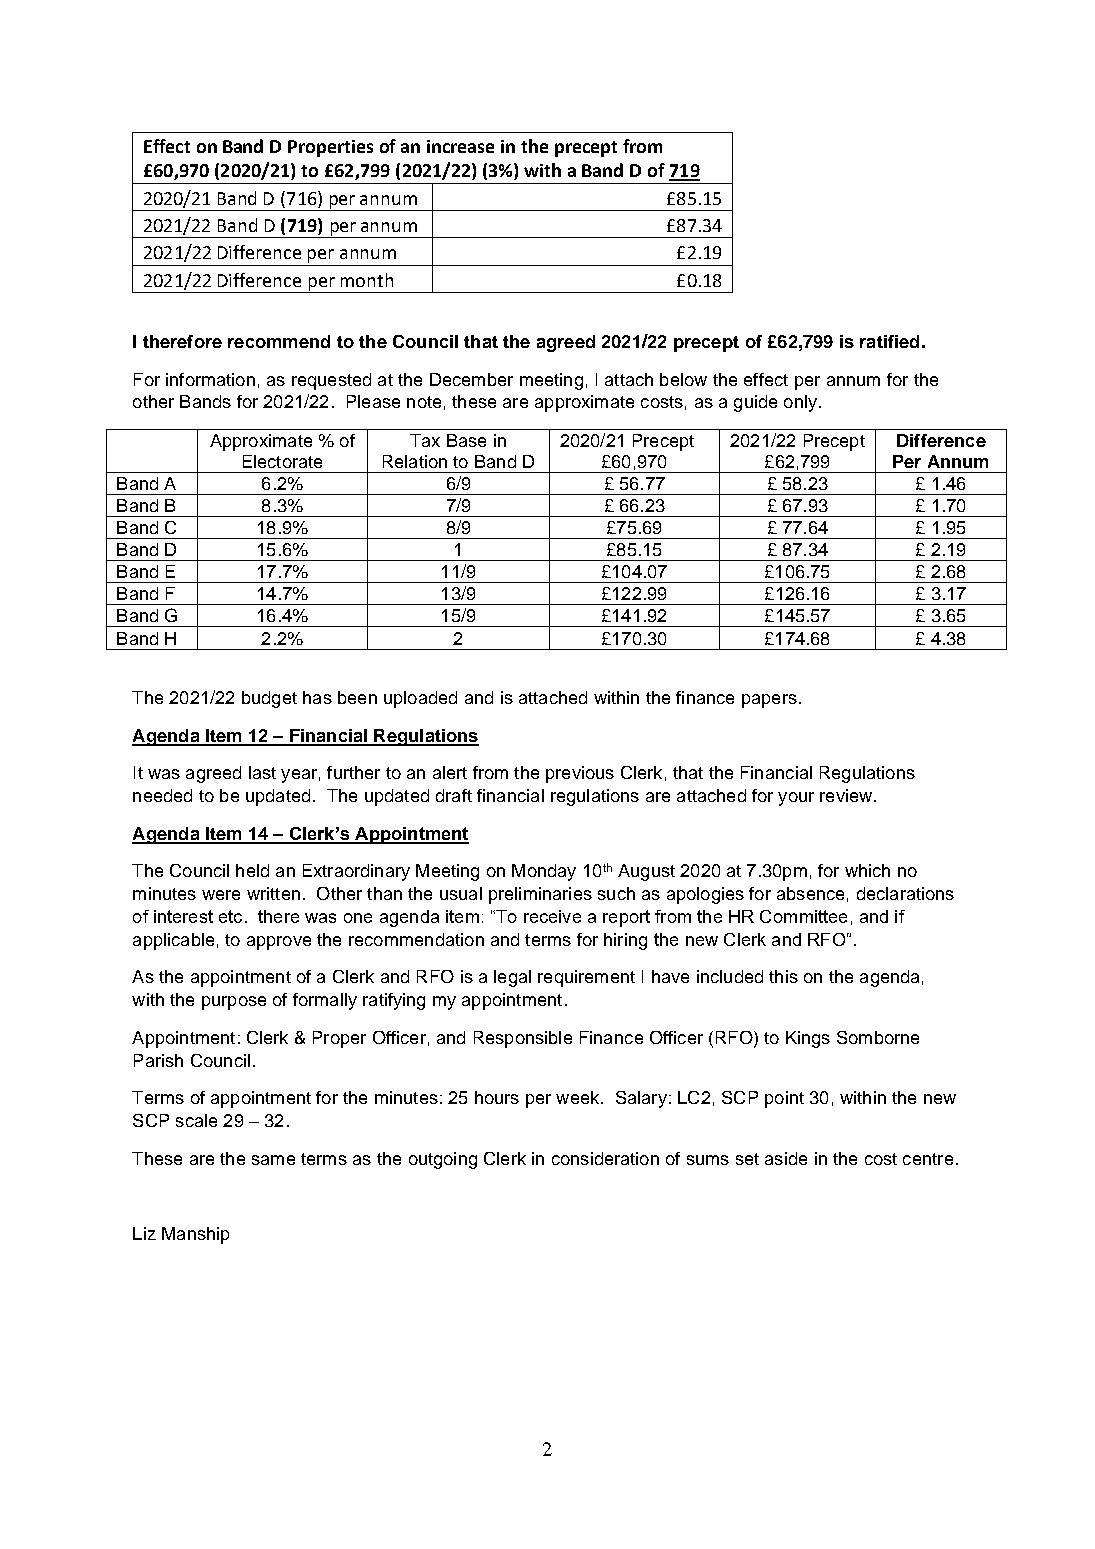  I want to click on receive, so click(552, 916).
